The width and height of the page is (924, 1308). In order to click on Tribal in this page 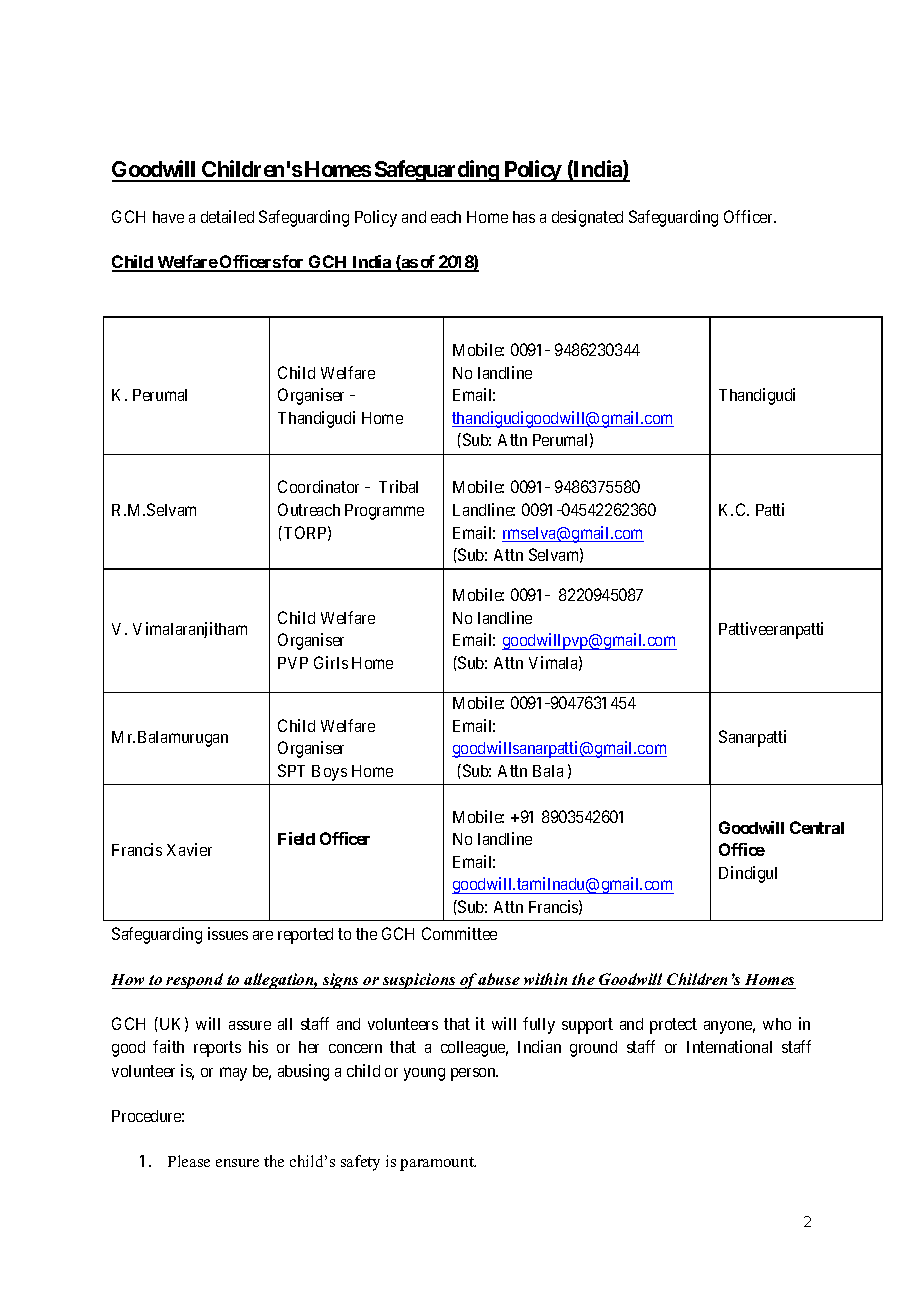, I will do `click(398, 486)`.
